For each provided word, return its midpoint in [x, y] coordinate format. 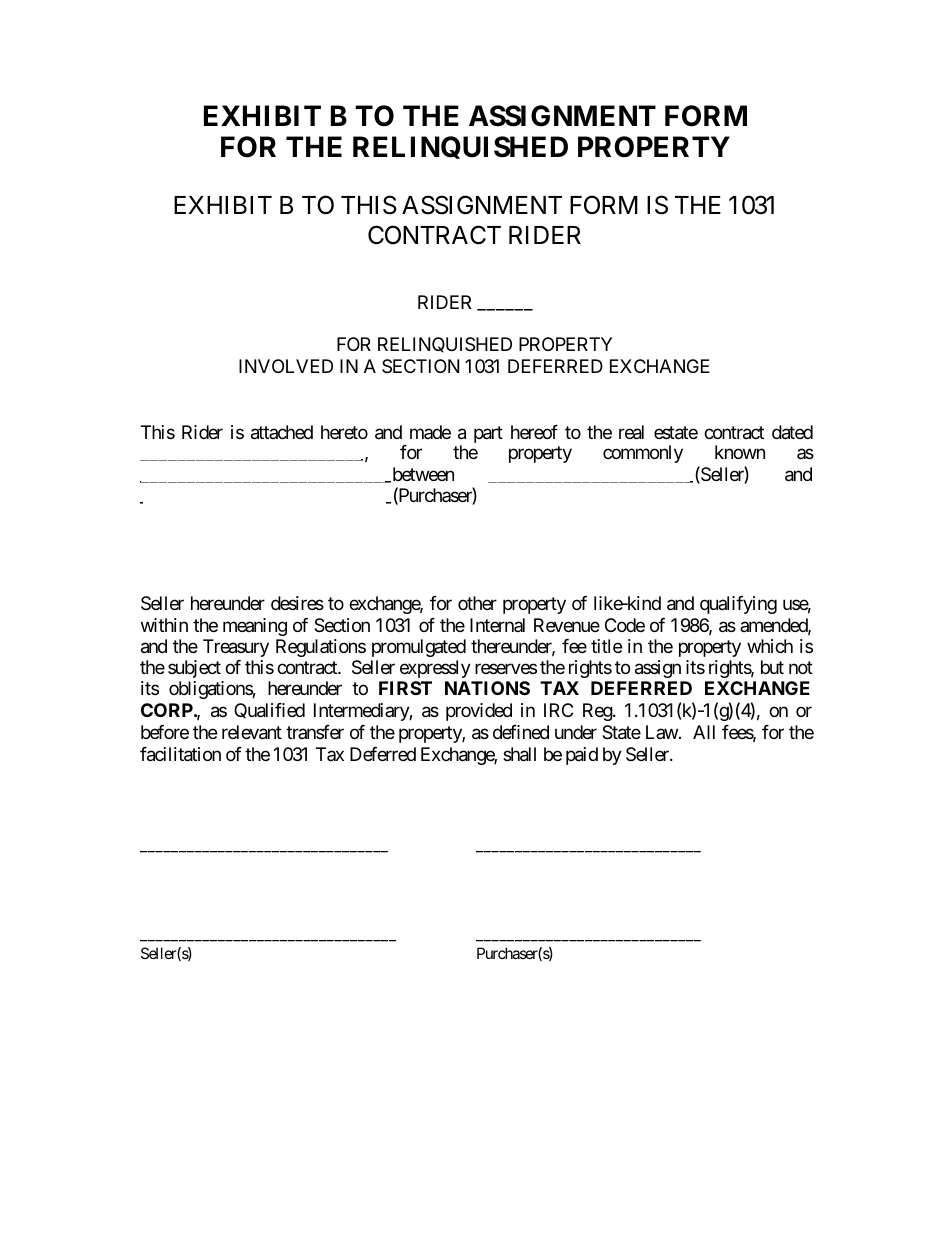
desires [297, 603]
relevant [252, 732]
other [477, 603]
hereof [534, 432]
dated [792, 432]
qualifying [738, 605]
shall [519, 754]
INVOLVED [286, 366]
